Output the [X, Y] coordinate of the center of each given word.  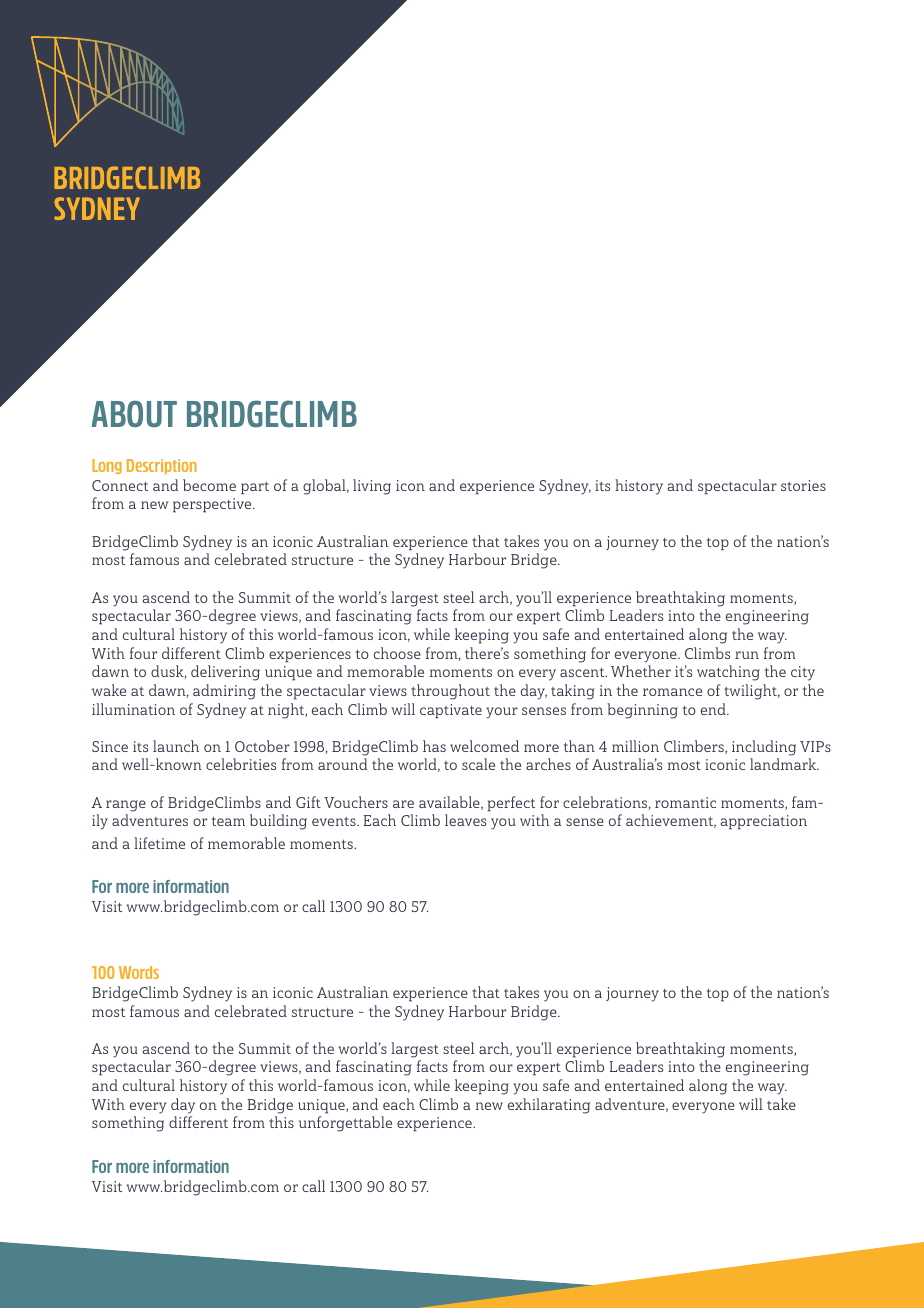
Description [162, 466]
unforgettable [345, 1124]
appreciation [764, 822]
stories [803, 485]
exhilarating [549, 1106]
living [372, 487]
